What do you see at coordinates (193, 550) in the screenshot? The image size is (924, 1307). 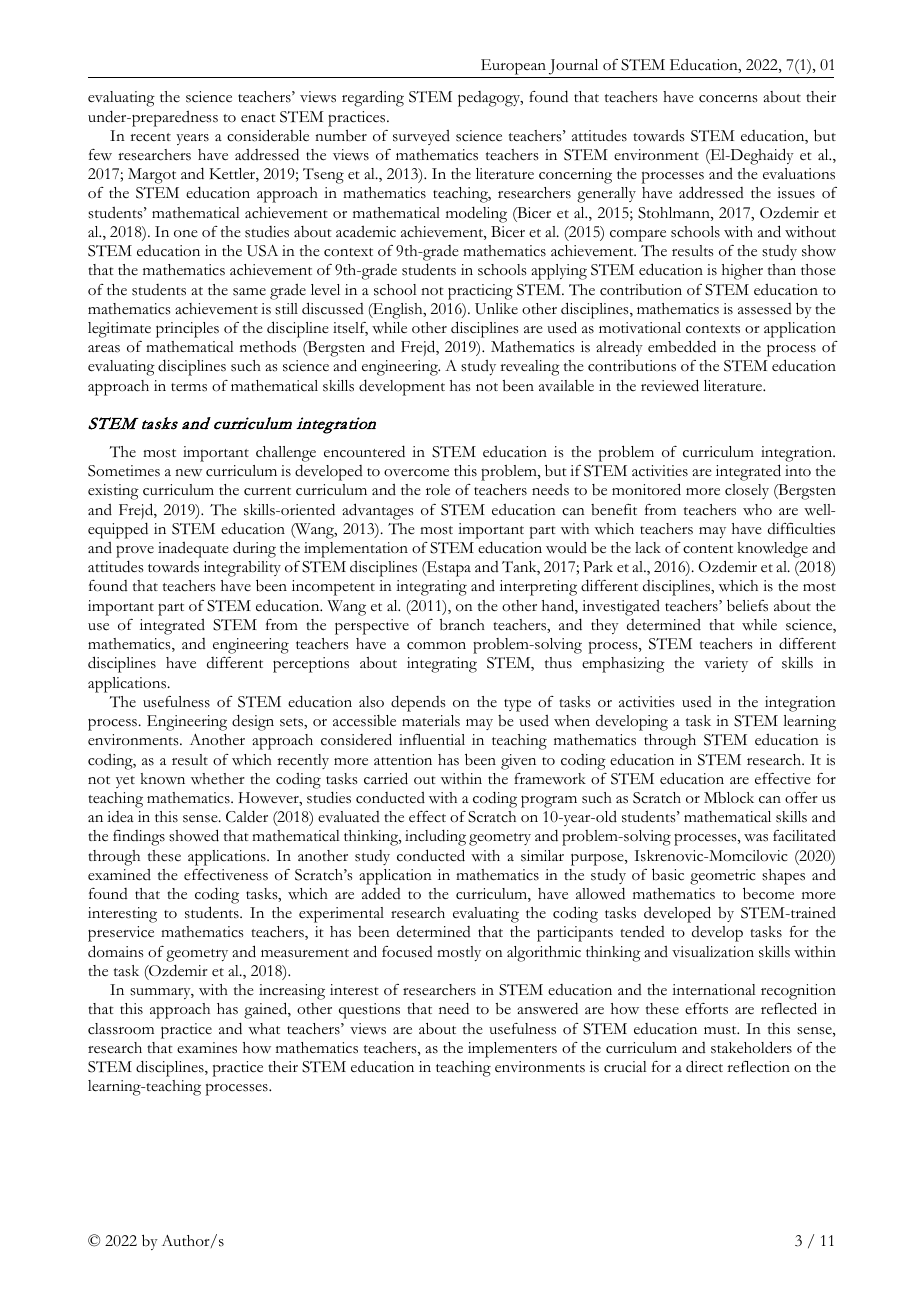 I see `inadequate` at bounding box center [193, 550].
